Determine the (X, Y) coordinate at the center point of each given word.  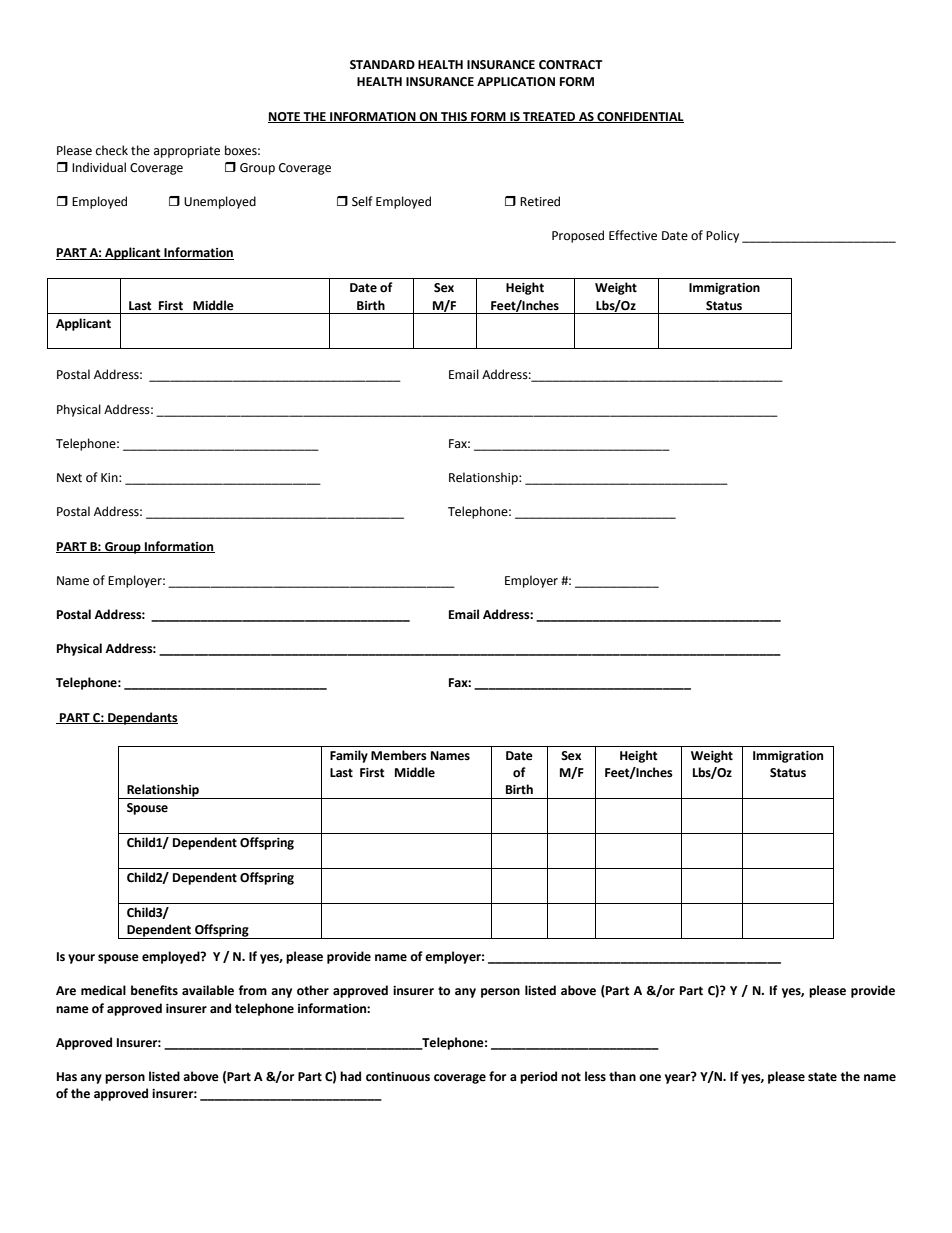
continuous (398, 1077)
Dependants (142, 718)
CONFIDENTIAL (639, 117)
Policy (722, 236)
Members (399, 755)
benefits (154, 990)
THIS (454, 117)
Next (69, 478)
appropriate (187, 152)
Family (349, 756)
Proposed (578, 236)
